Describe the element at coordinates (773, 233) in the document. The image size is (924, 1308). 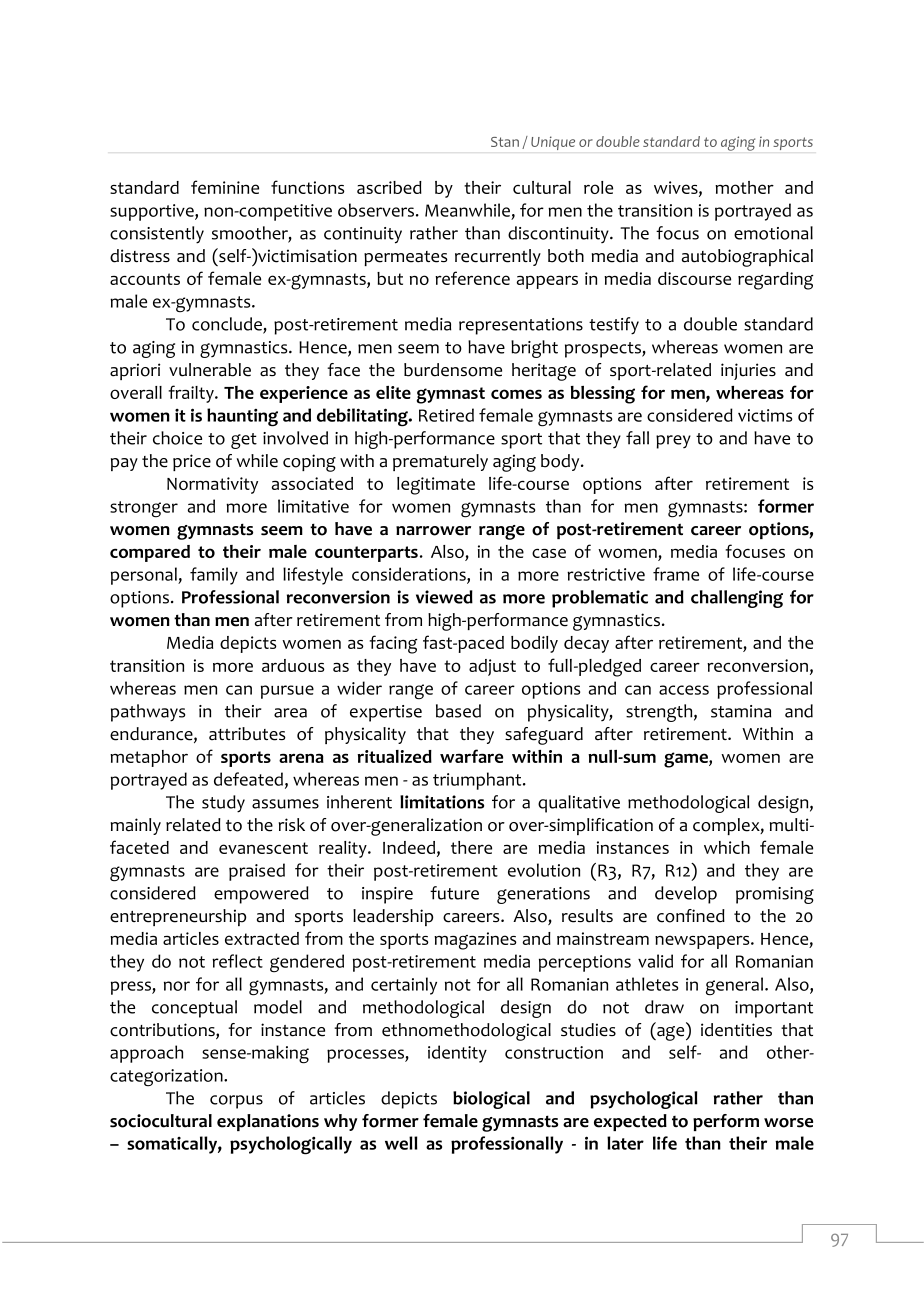
I see `emotional` at that location.
